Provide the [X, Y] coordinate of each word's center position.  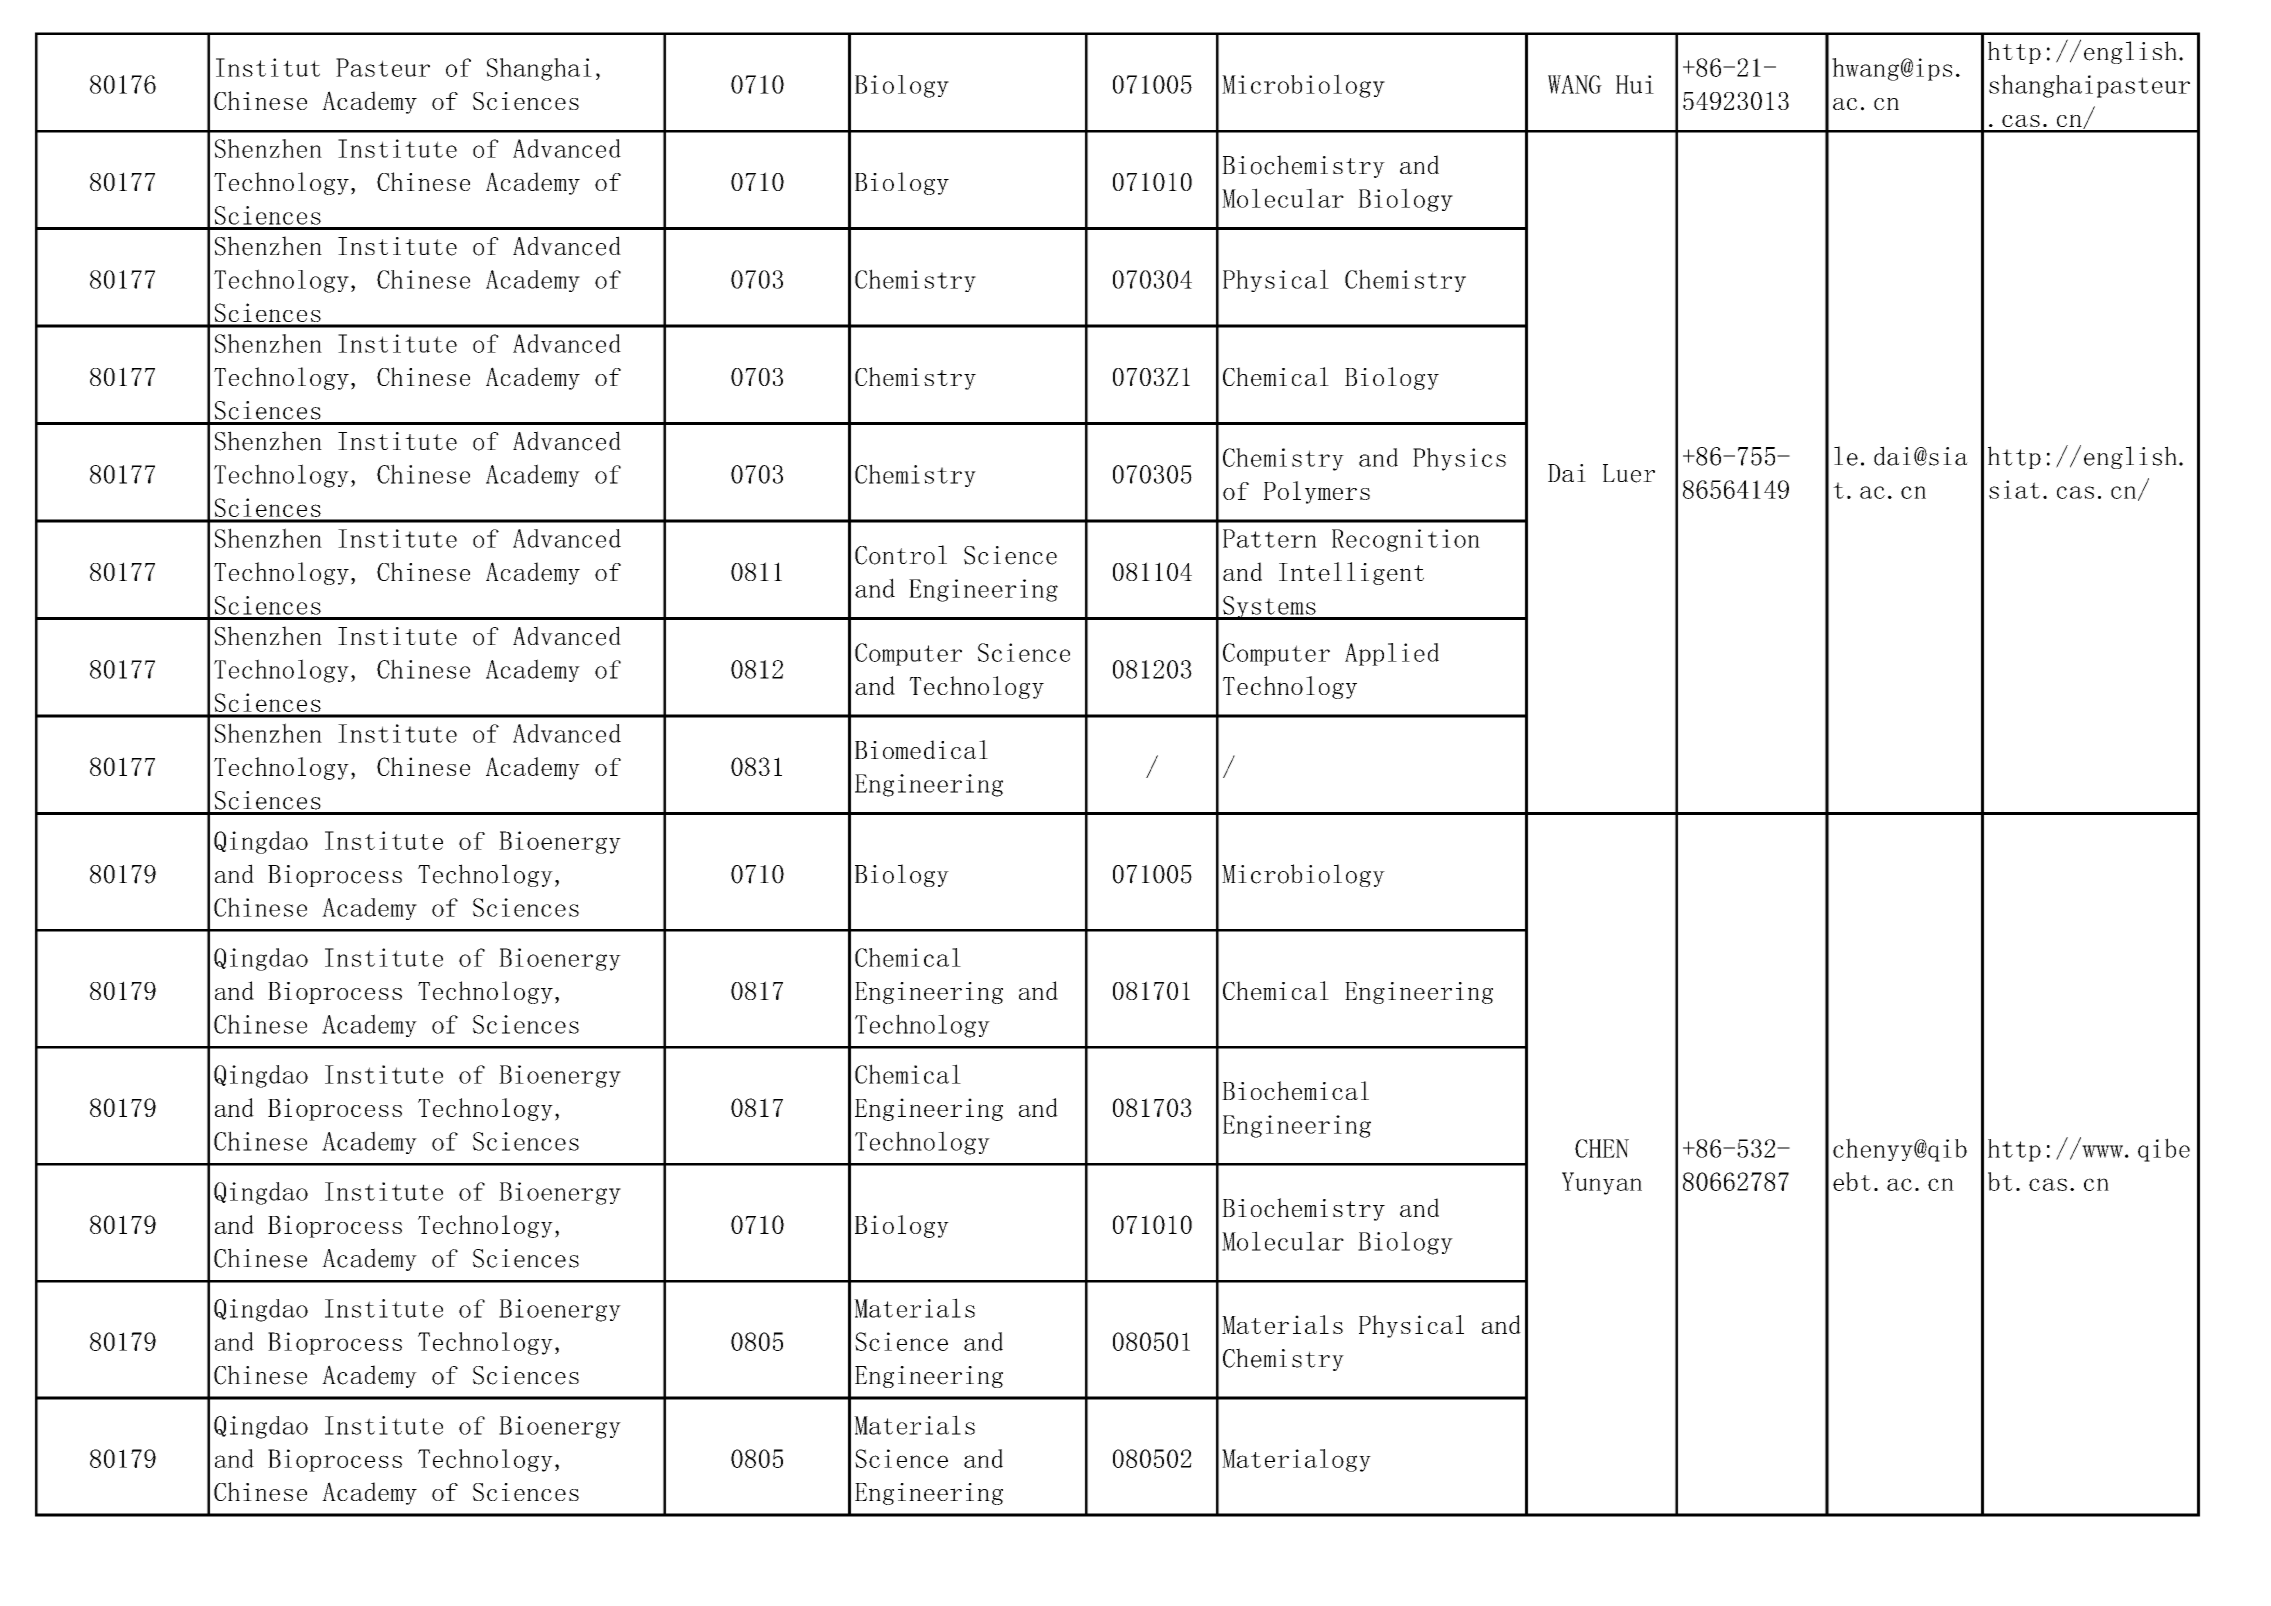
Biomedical [921, 749]
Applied [1392, 654]
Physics [1459, 459]
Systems [1269, 608]
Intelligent [1351, 573]
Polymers [1317, 492]
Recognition [1406, 540]
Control [901, 555]
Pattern [1270, 538]
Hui [1635, 84]
